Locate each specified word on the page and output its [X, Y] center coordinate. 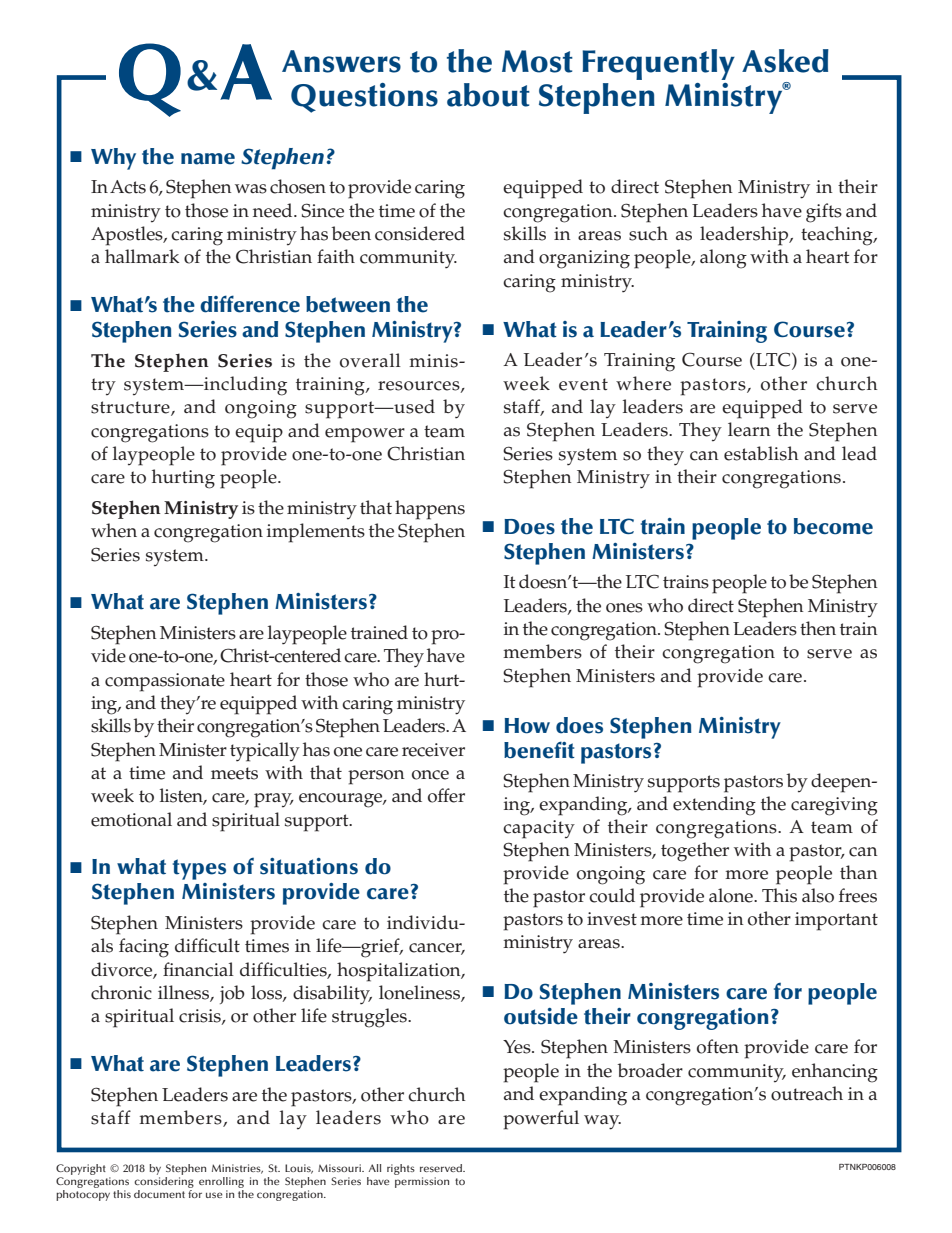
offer [446, 795]
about [488, 95]
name [208, 159]
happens [430, 510]
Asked [785, 61]
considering [164, 1181]
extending [714, 806]
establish [761, 453]
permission [422, 1182]
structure [131, 408]
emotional [131, 819]
